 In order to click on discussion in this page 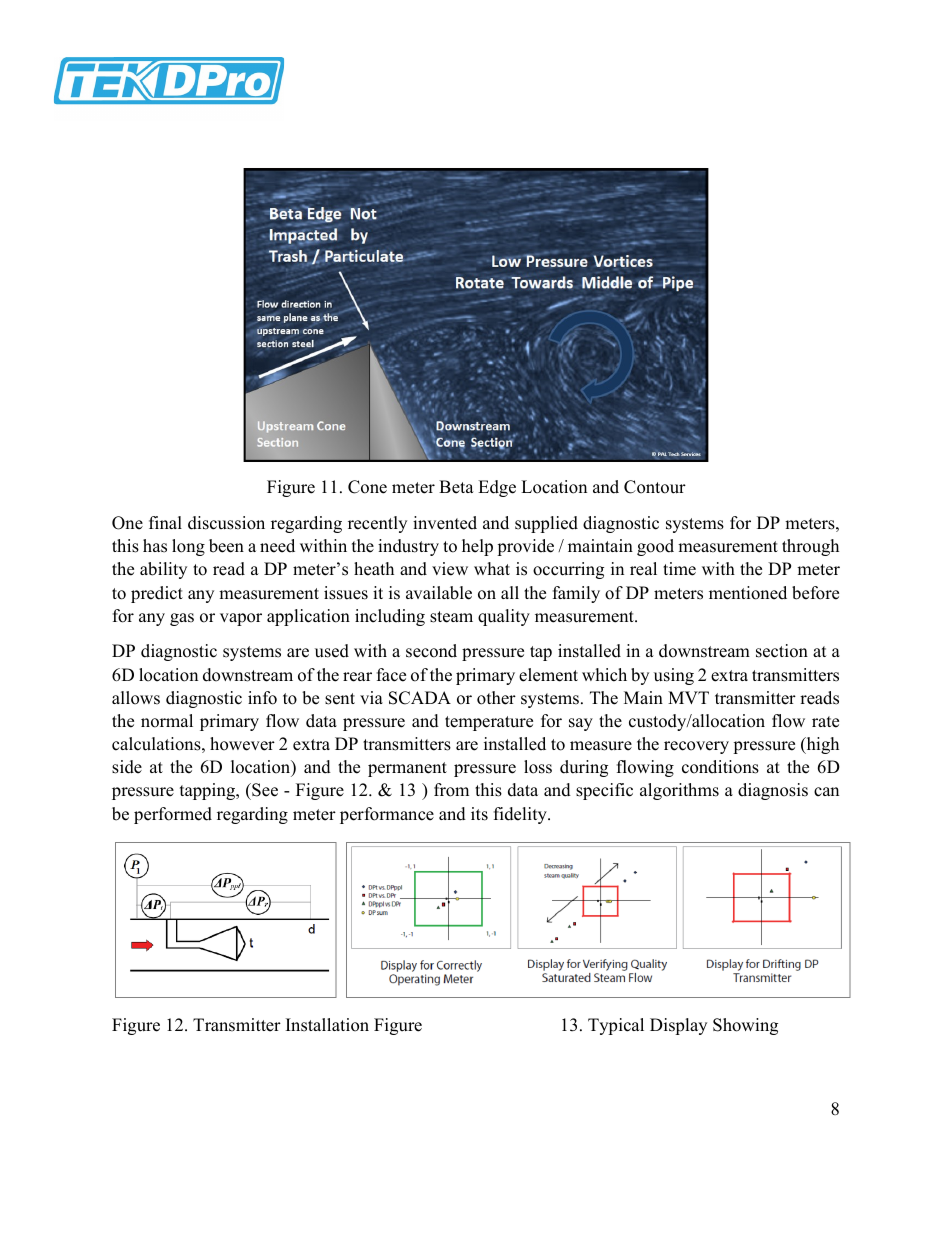, I will do `click(226, 523)`.
